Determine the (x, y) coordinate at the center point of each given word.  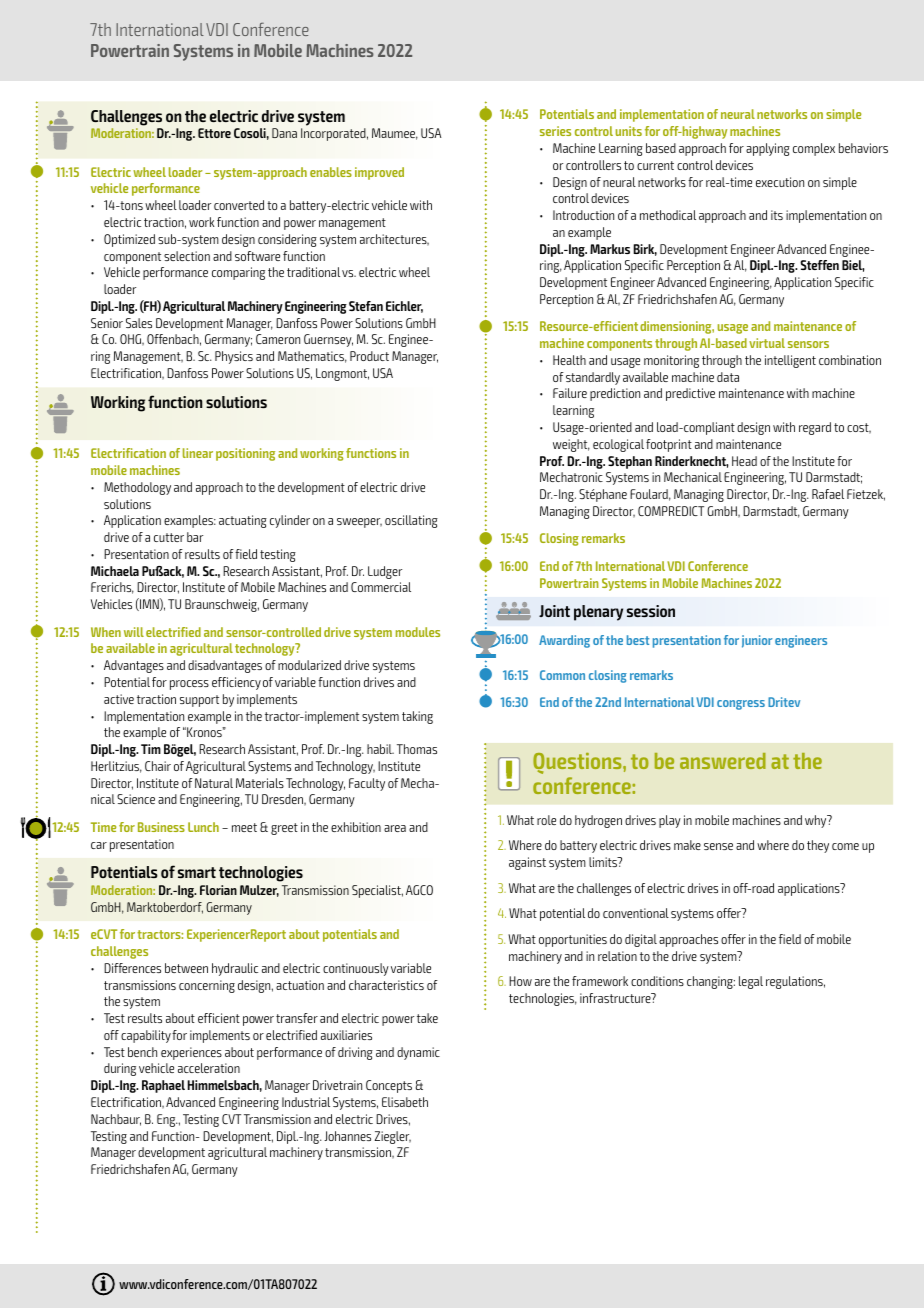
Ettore (214, 133)
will (134, 632)
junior (757, 641)
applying (768, 149)
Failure (570, 393)
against (527, 863)
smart (197, 872)
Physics (234, 357)
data (728, 377)
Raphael (163, 1086)
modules (418, 632)
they (818, 846)
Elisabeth (405, 1102)
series (555, 131)
